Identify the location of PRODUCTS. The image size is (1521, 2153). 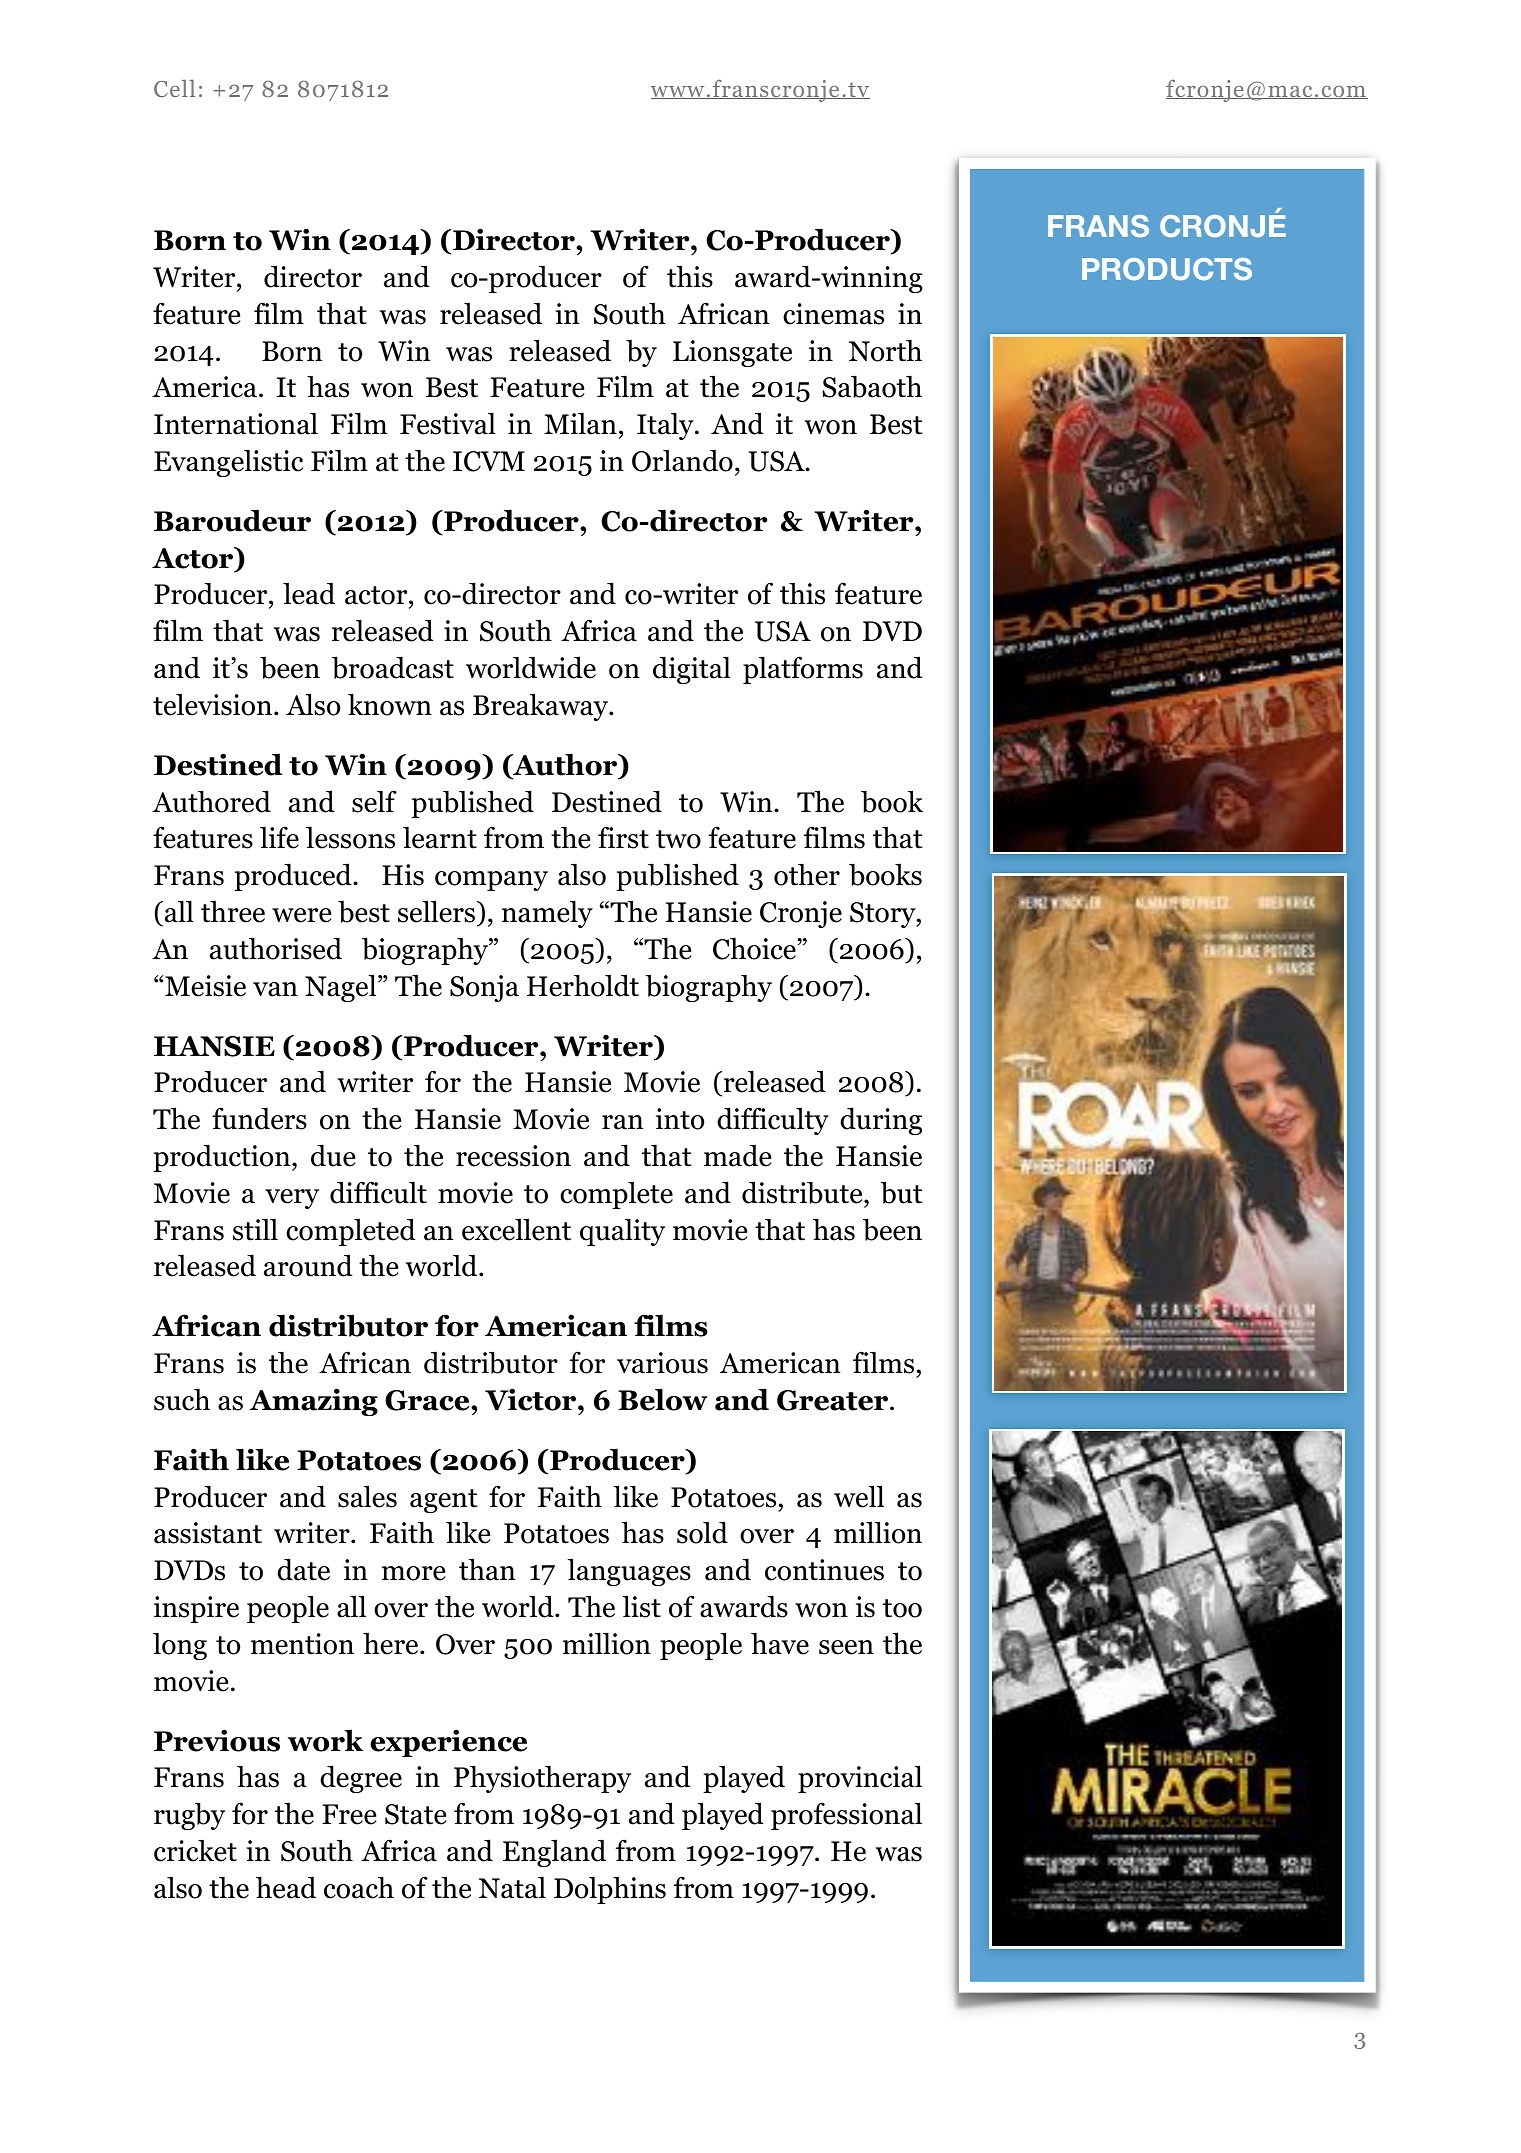
(1167, 269).
